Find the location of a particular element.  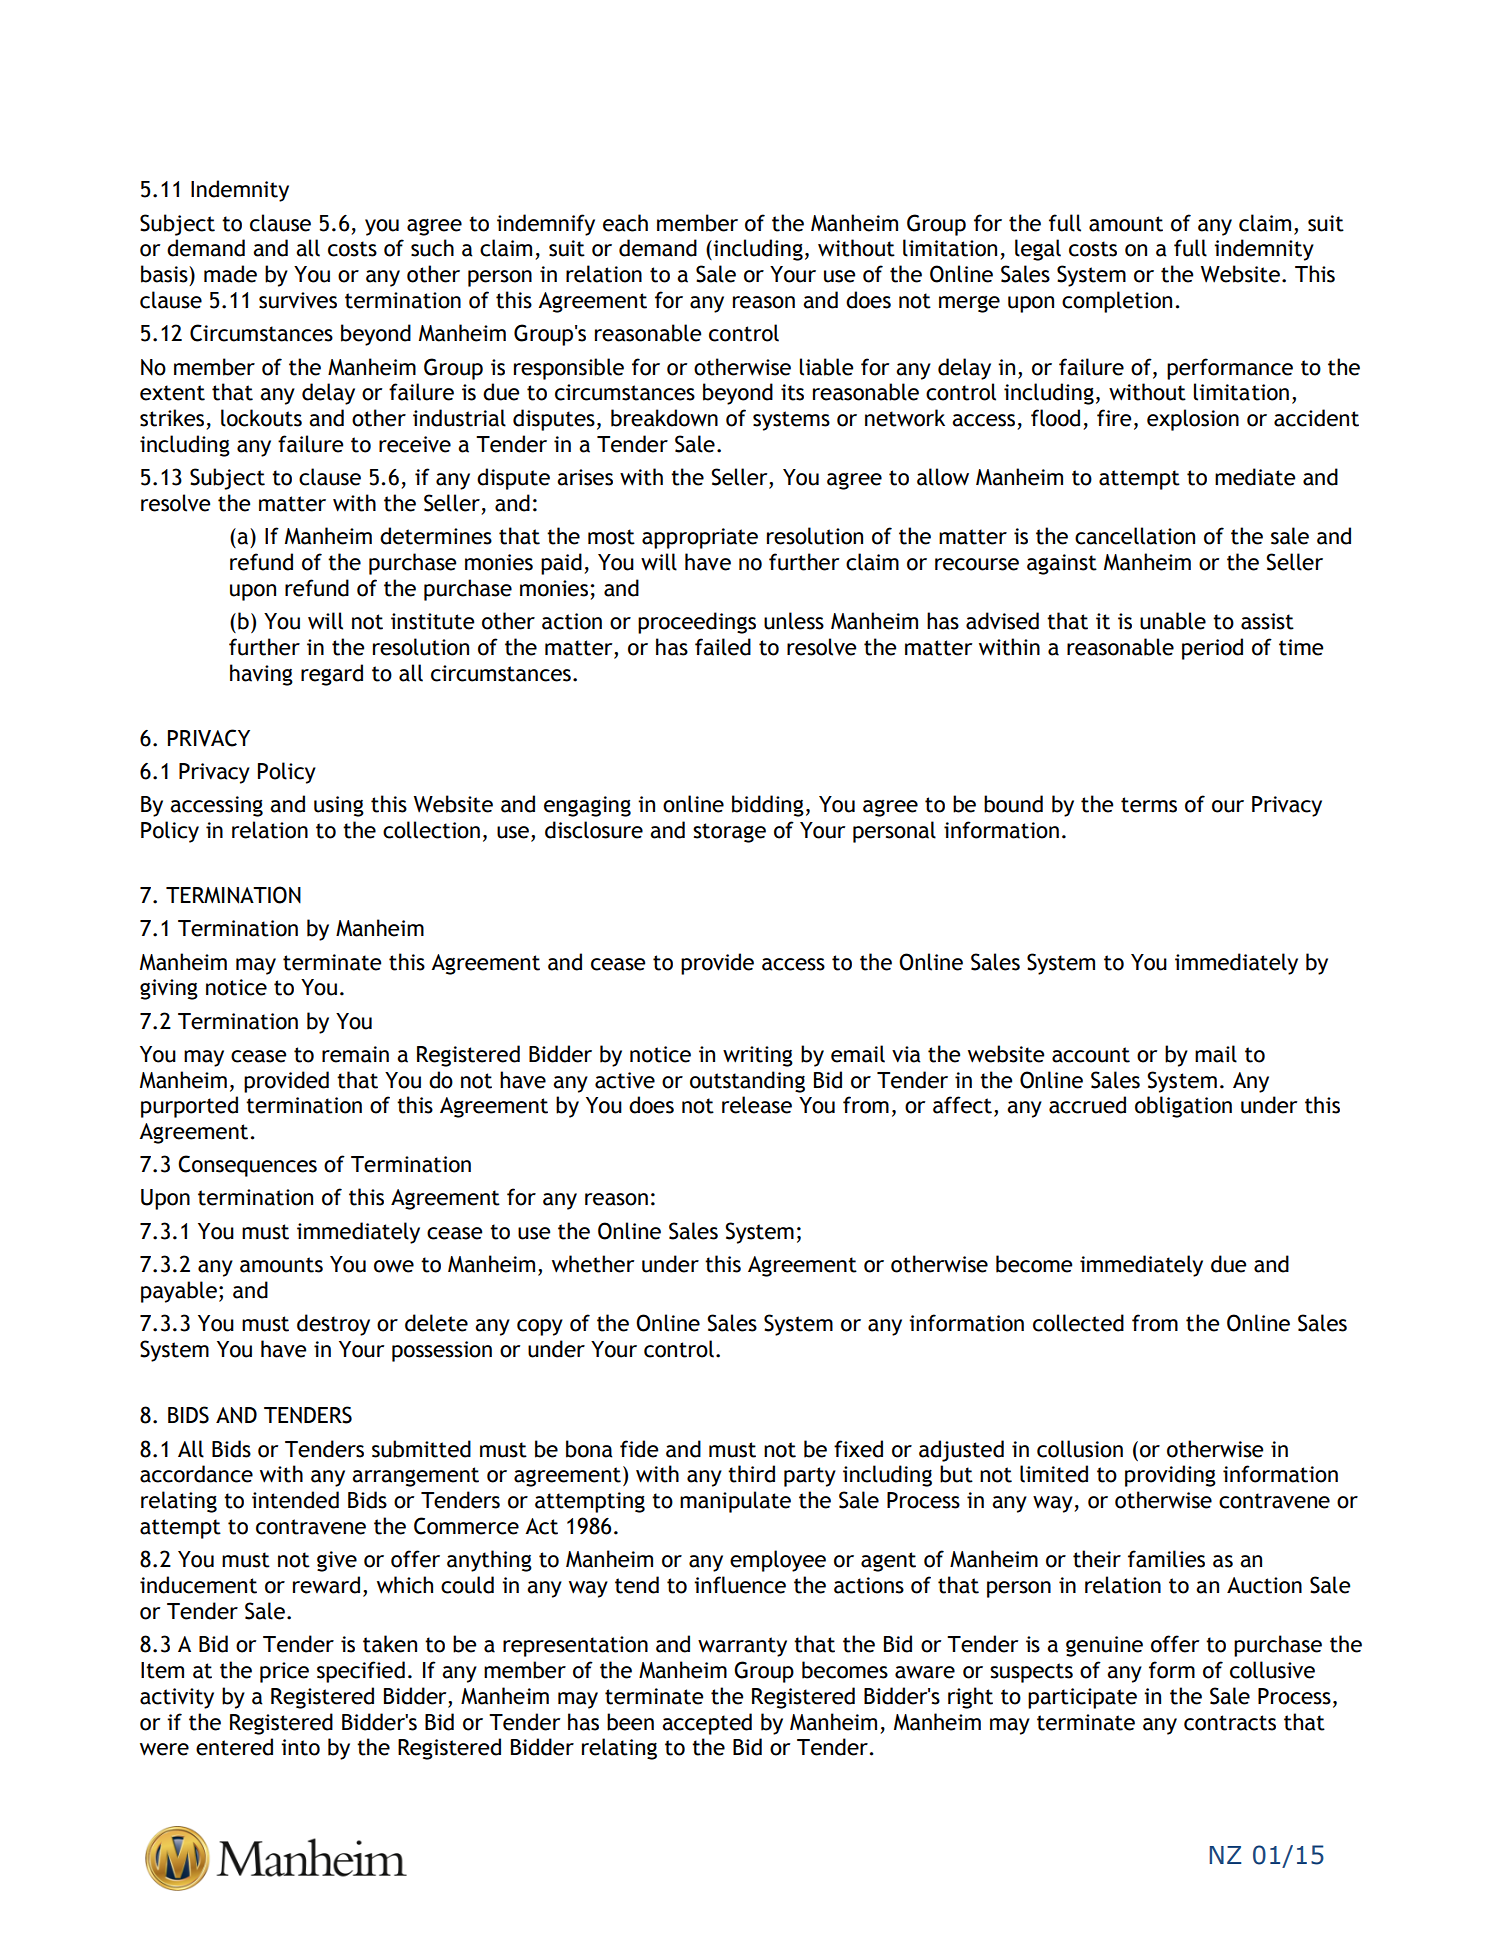

account is located at coordinates (1091, 1055).
